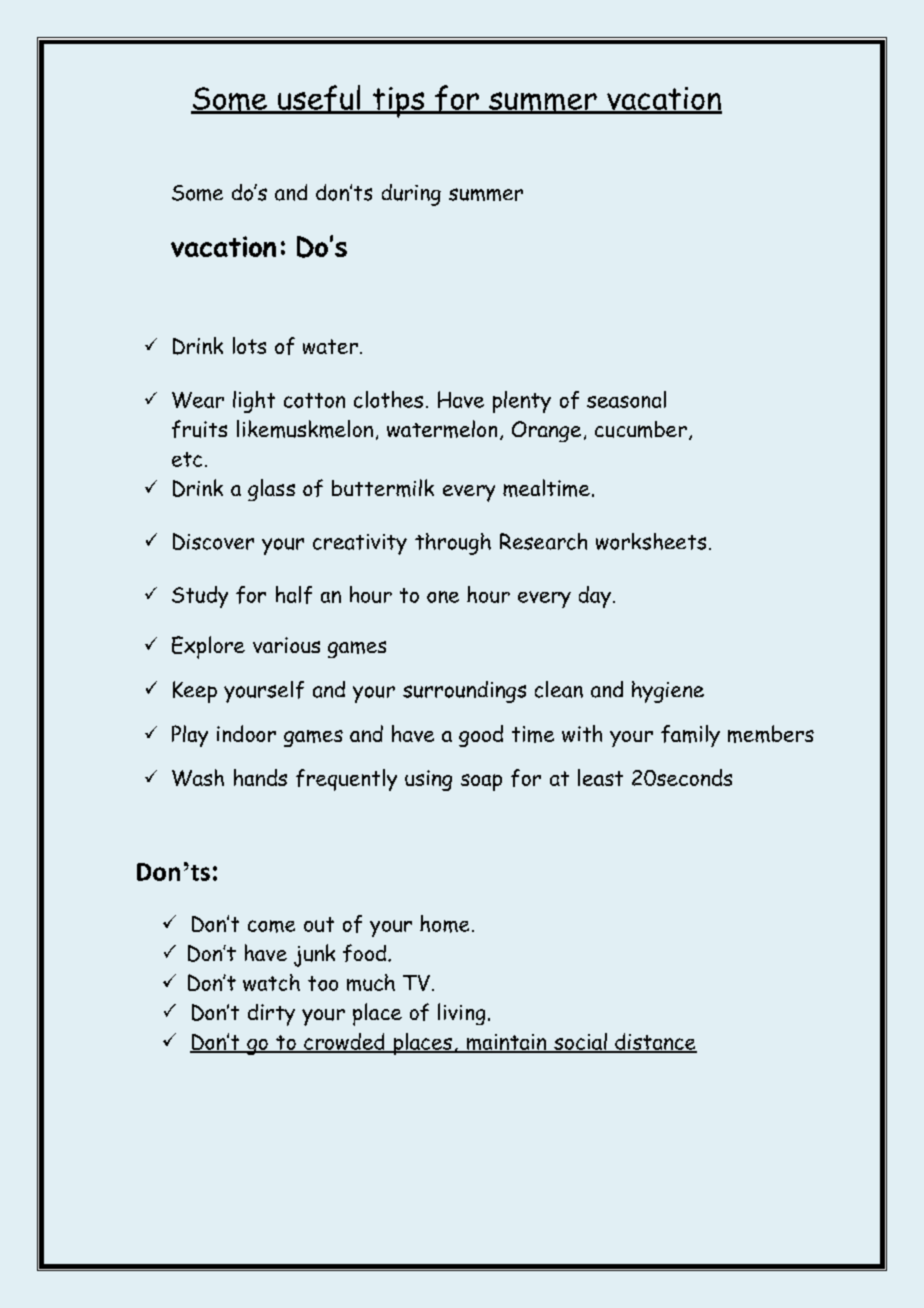  Describe the element at coordinates (294, 595) in the screenshot. I see `half` at that location.
